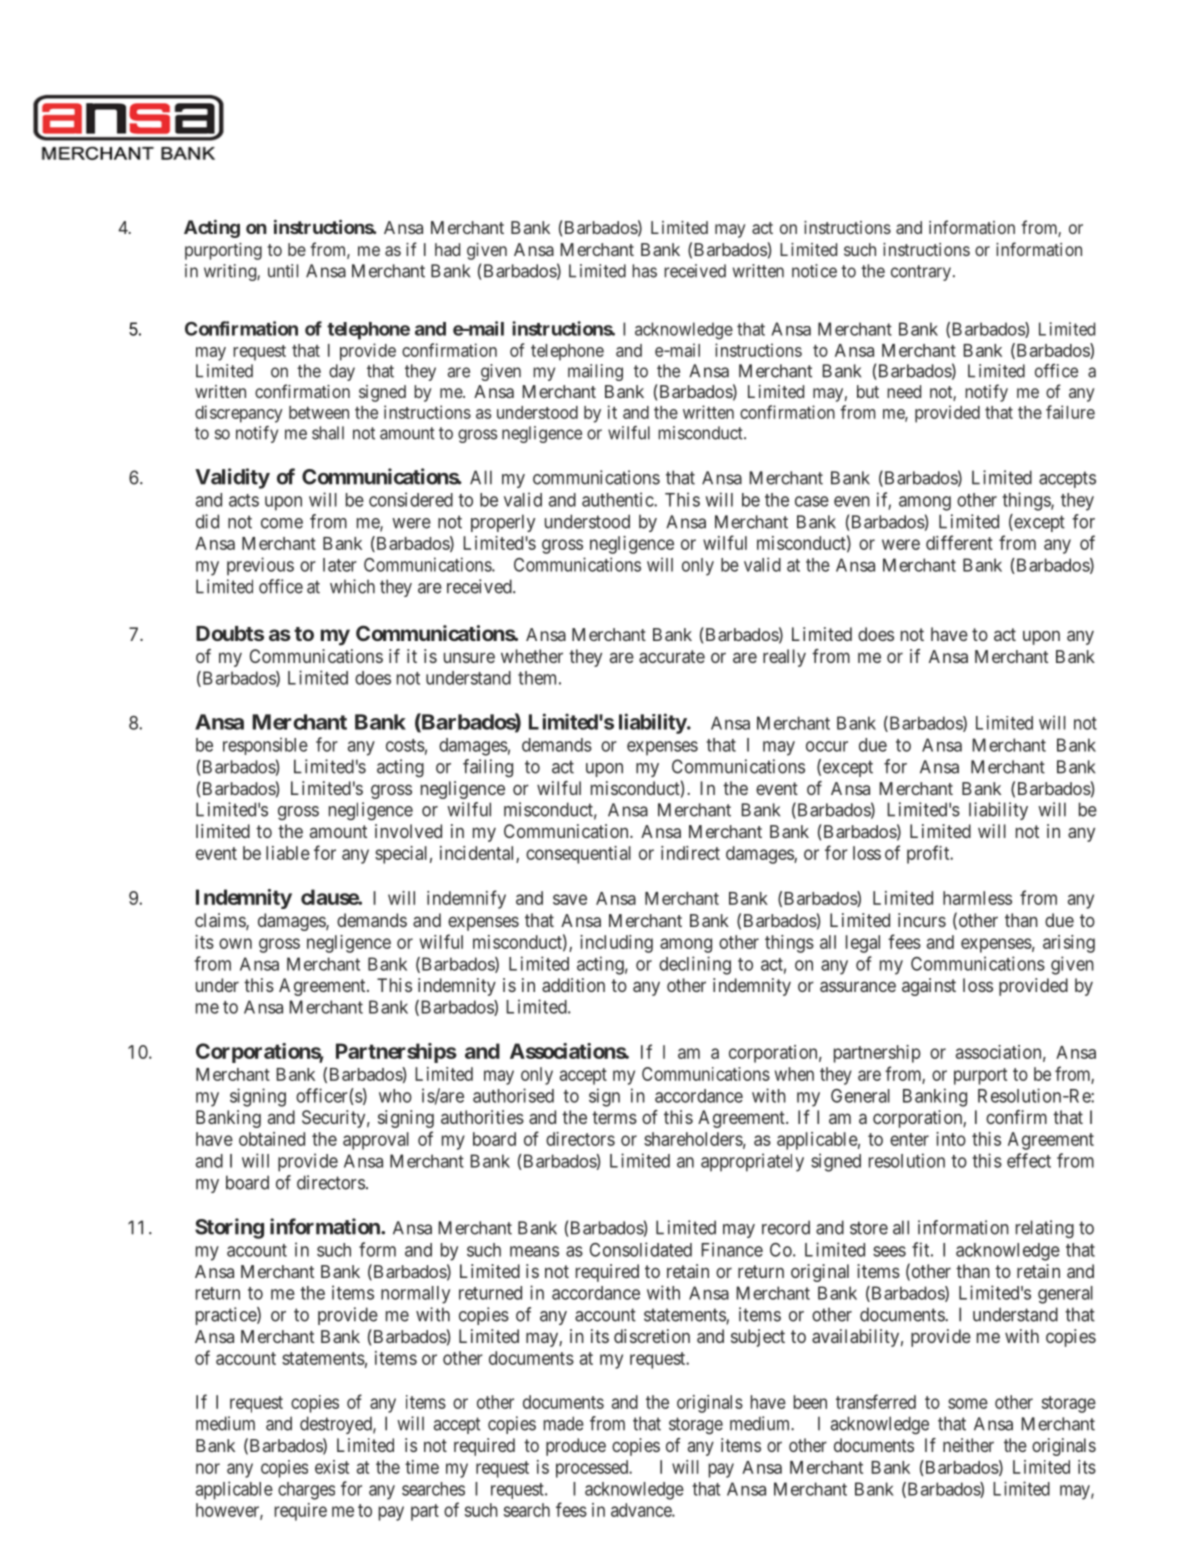 The height and width of the image is (1557, 1203). Describe the element at coordinates (644, 271) in the image. I see `has` at that location.
